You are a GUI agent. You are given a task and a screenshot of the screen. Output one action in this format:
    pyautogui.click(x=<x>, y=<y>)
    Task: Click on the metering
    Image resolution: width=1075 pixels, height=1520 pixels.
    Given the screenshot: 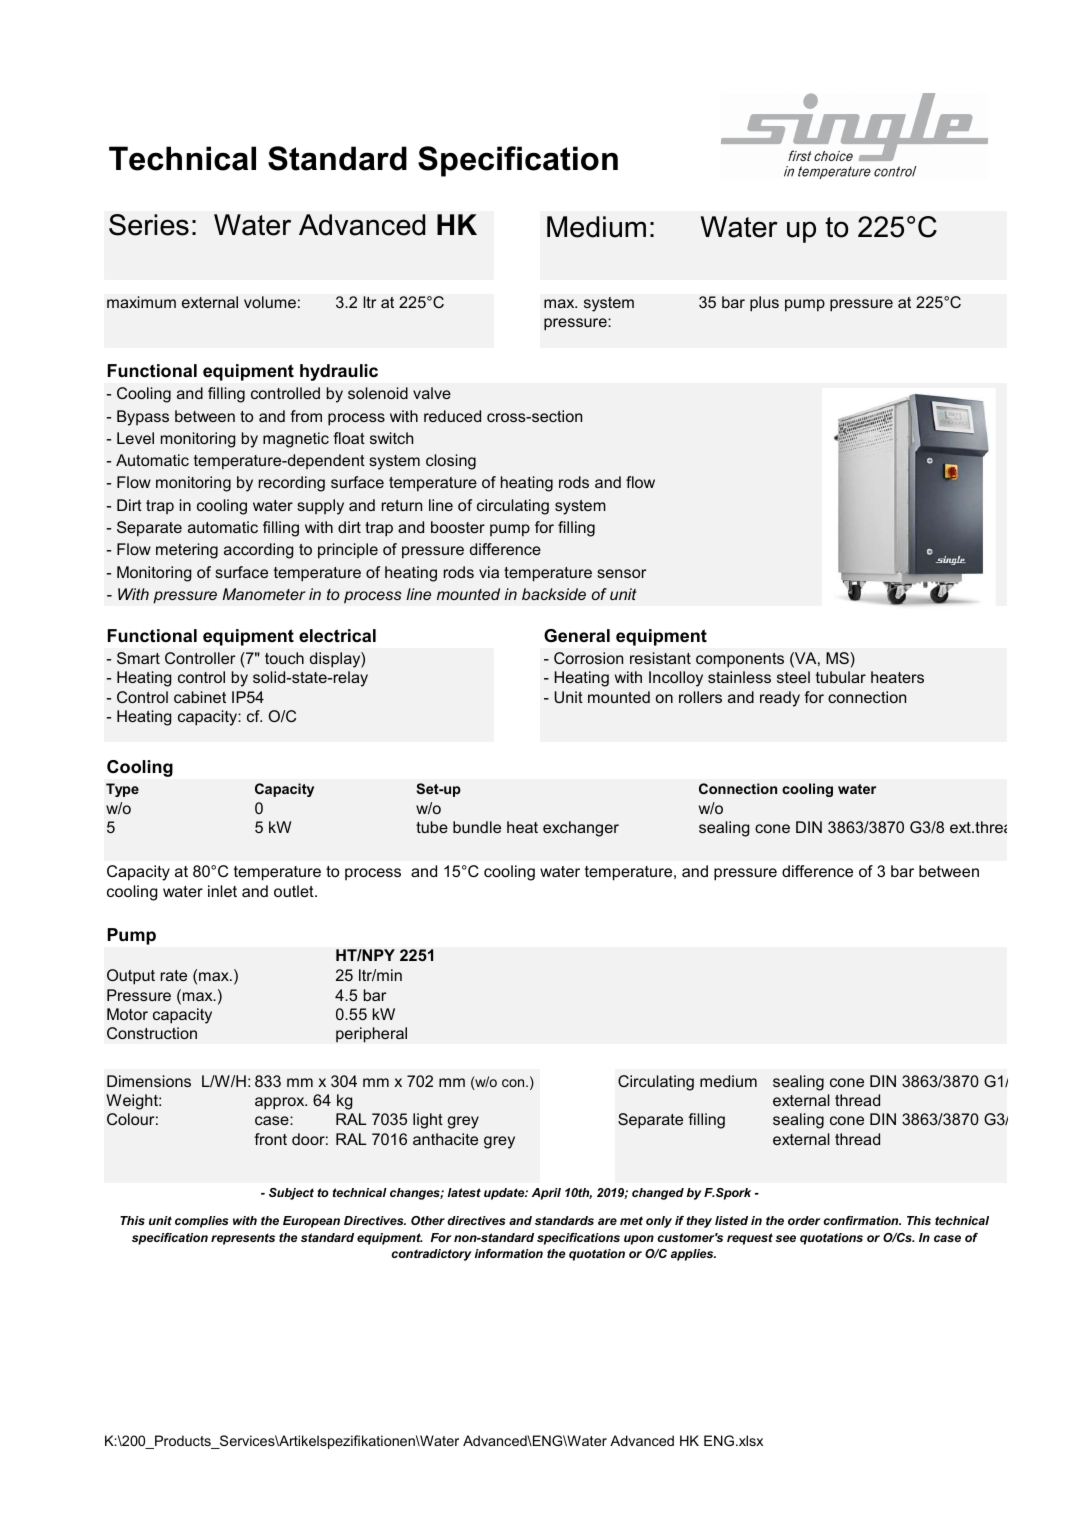 What is the action you would take?
    pyautogui.click(x=187, y=551)
